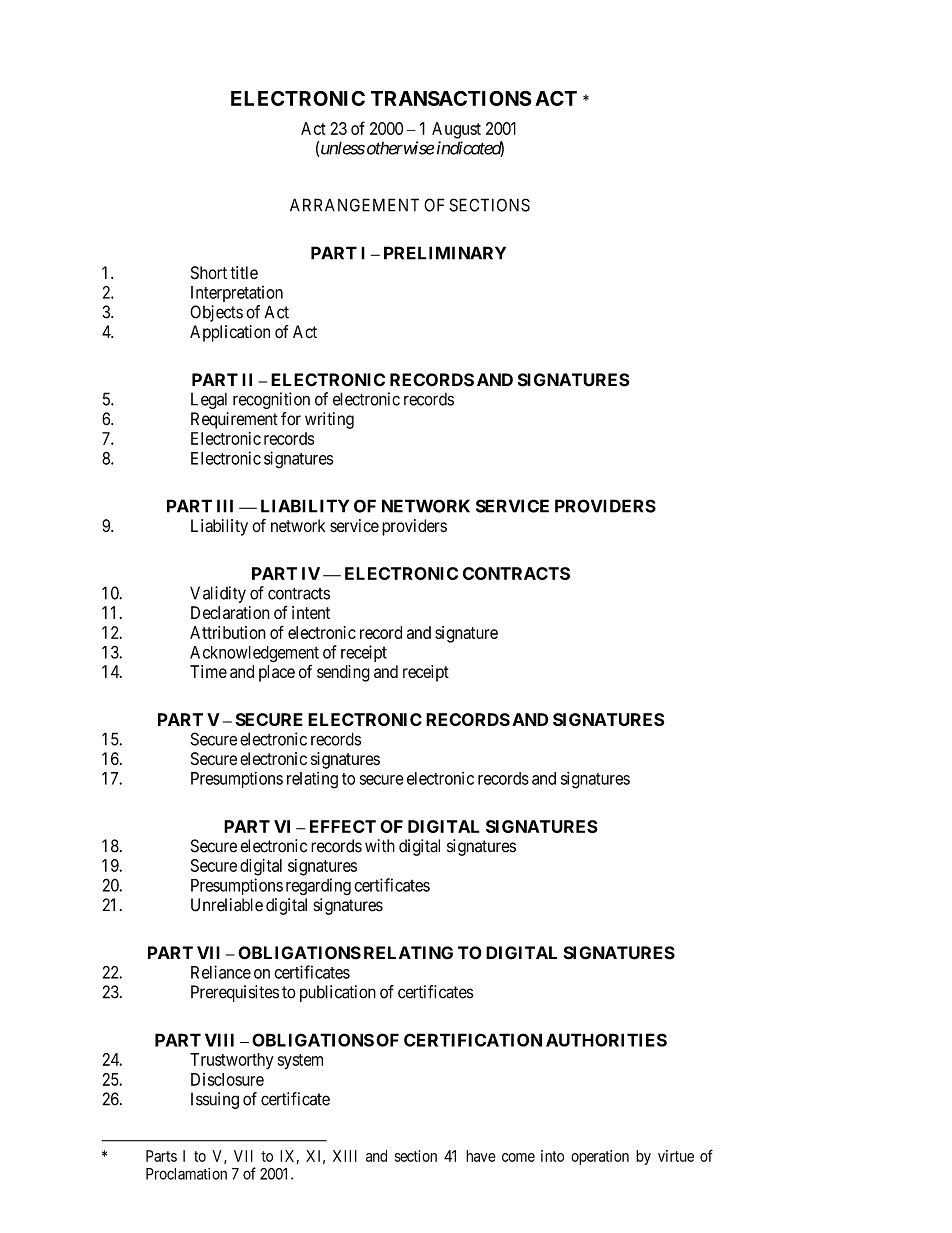  I want to click on sending, so click(343, 673).
